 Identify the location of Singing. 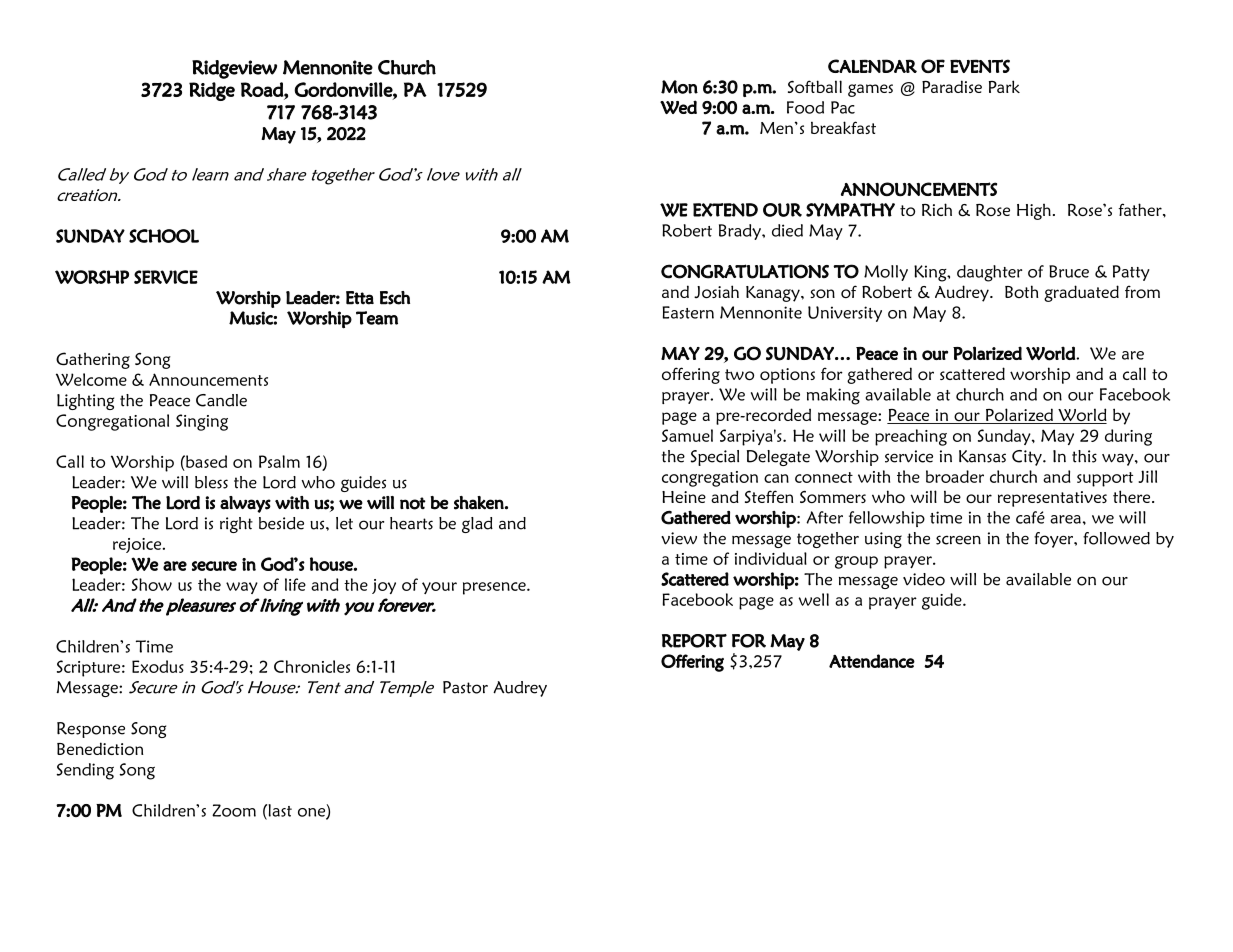
(202, 422).
